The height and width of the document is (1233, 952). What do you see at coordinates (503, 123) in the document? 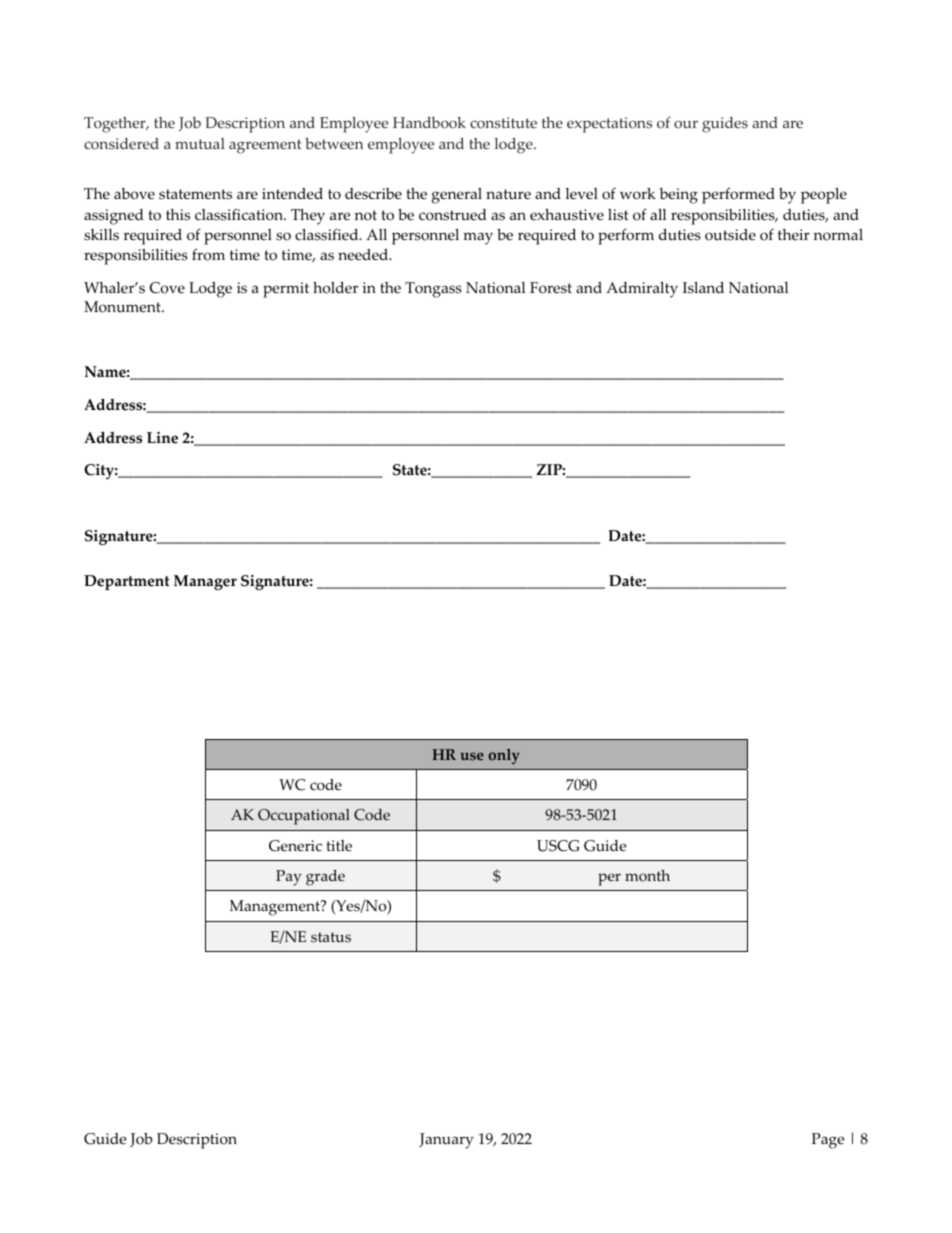
I see `constitute` at bounding box center [503, 123].
